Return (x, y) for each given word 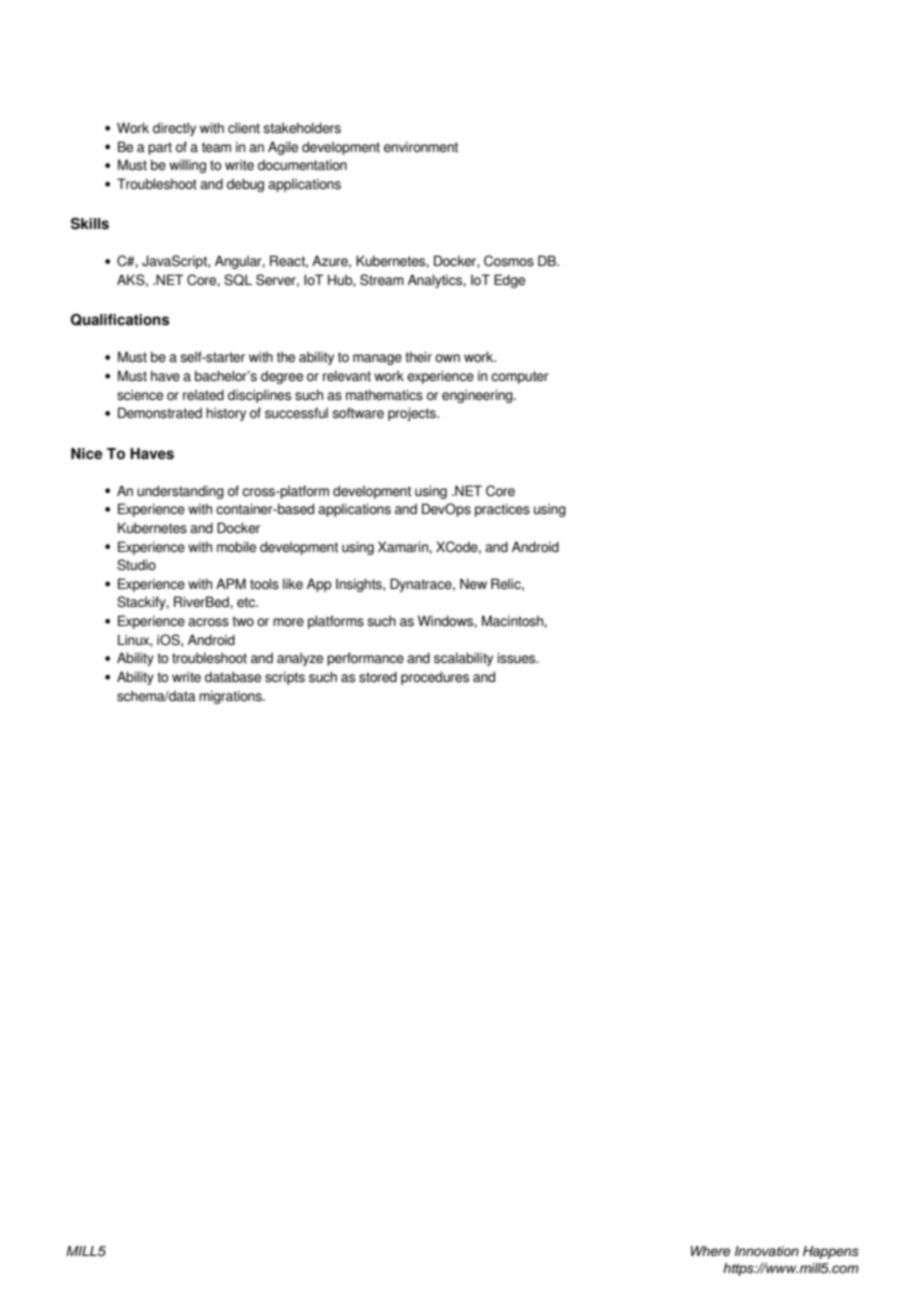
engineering (478, 396)
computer (520, 377)
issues (517, 658)
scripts (285, 678)
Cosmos (509, 261)
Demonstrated (160, 413)
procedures (435, 678)
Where (710, 1251)
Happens (831, 1252)
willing (187, 166)
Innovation (767, 1251)
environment (421, 147)
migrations (231, 697)
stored (378, 677)
